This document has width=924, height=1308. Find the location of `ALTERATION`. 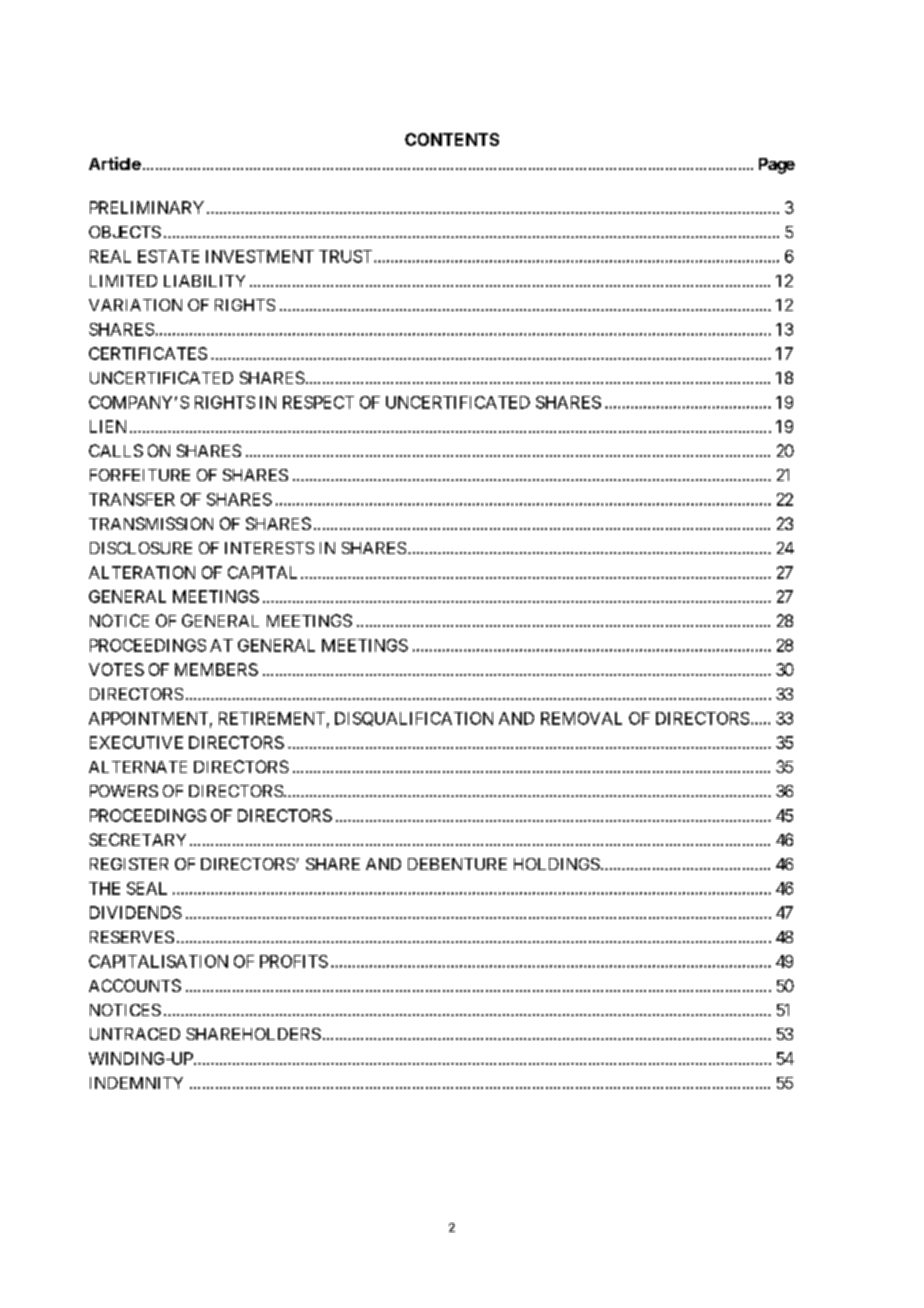

ALTERATION is located at coordinates (142, 572).
